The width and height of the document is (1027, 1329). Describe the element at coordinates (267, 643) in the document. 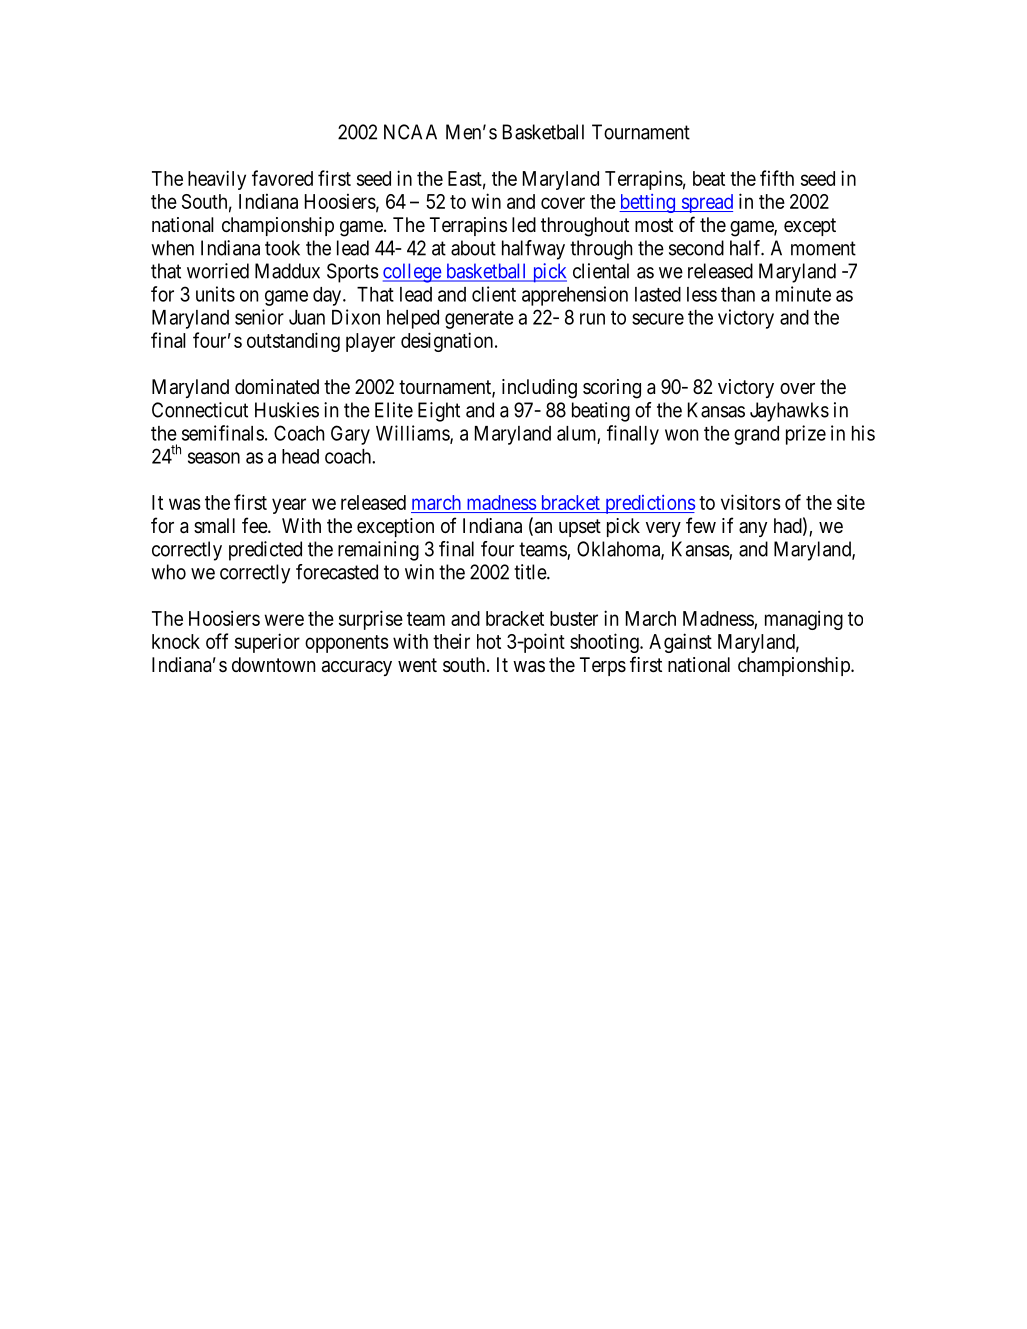

I see `superior` at that location.
